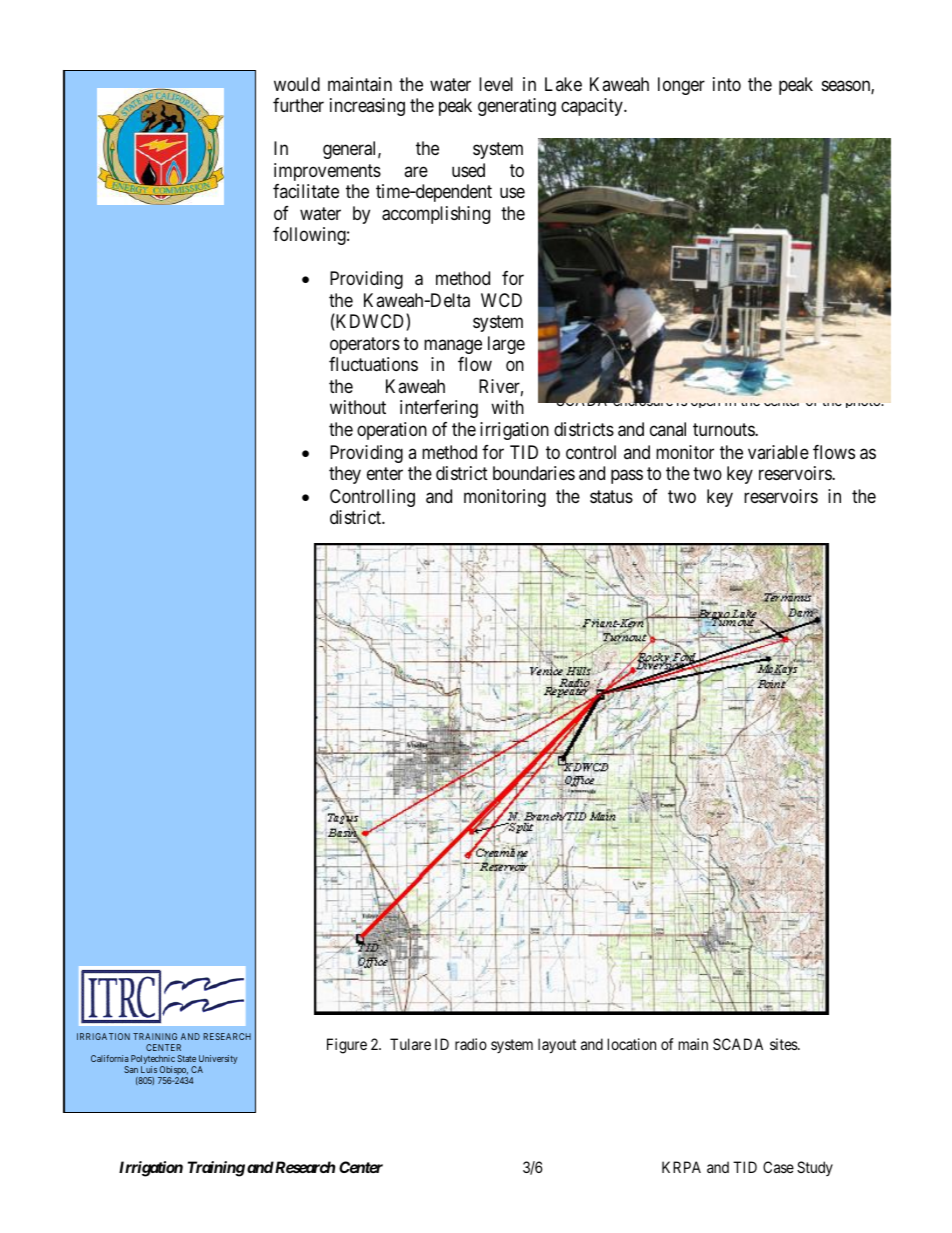 The height and width of the page is (1233, 952). I want to click on Tulare, so click(410, 1044).
